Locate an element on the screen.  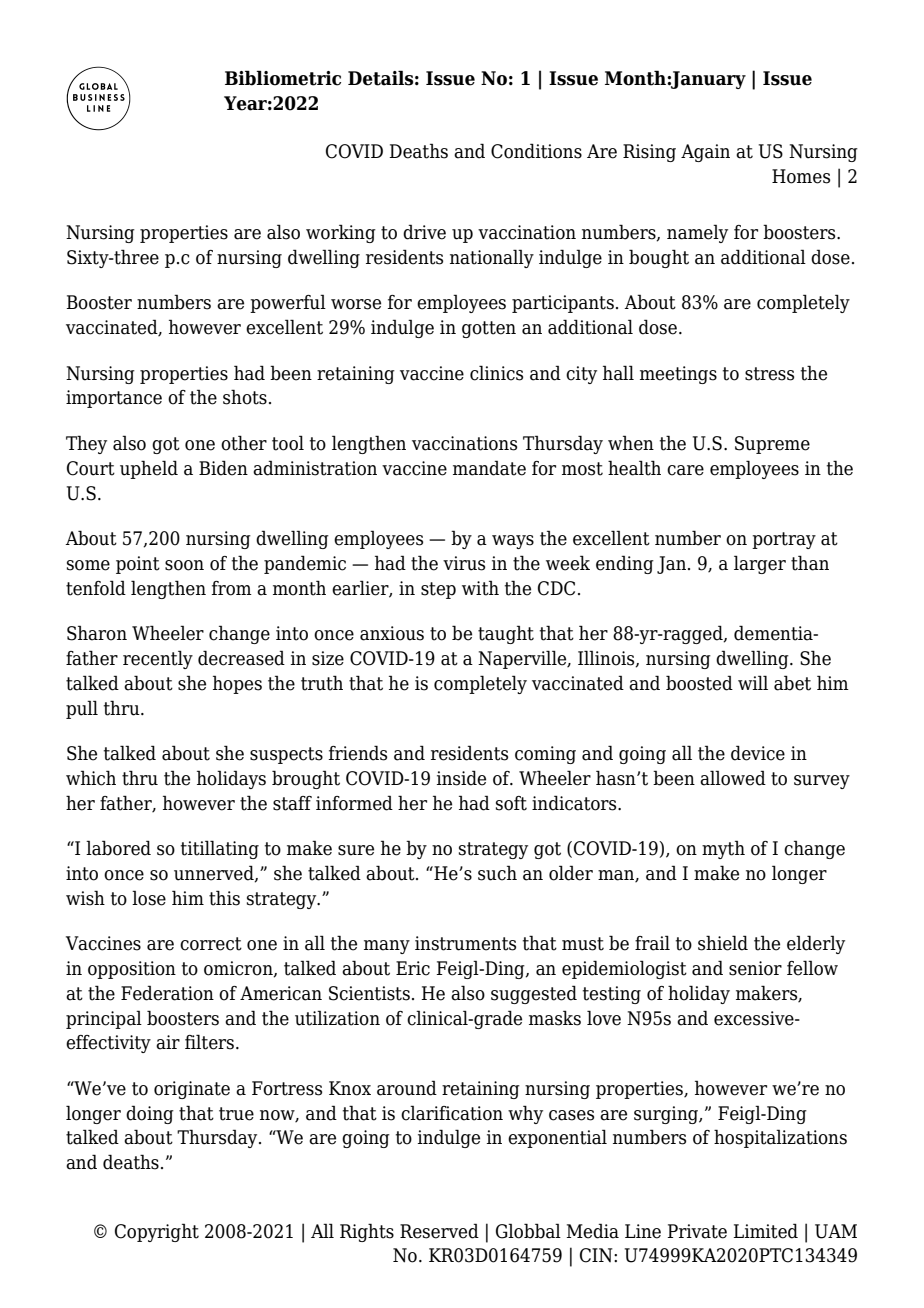
Reserved is located at coordinates (439, 1231).
